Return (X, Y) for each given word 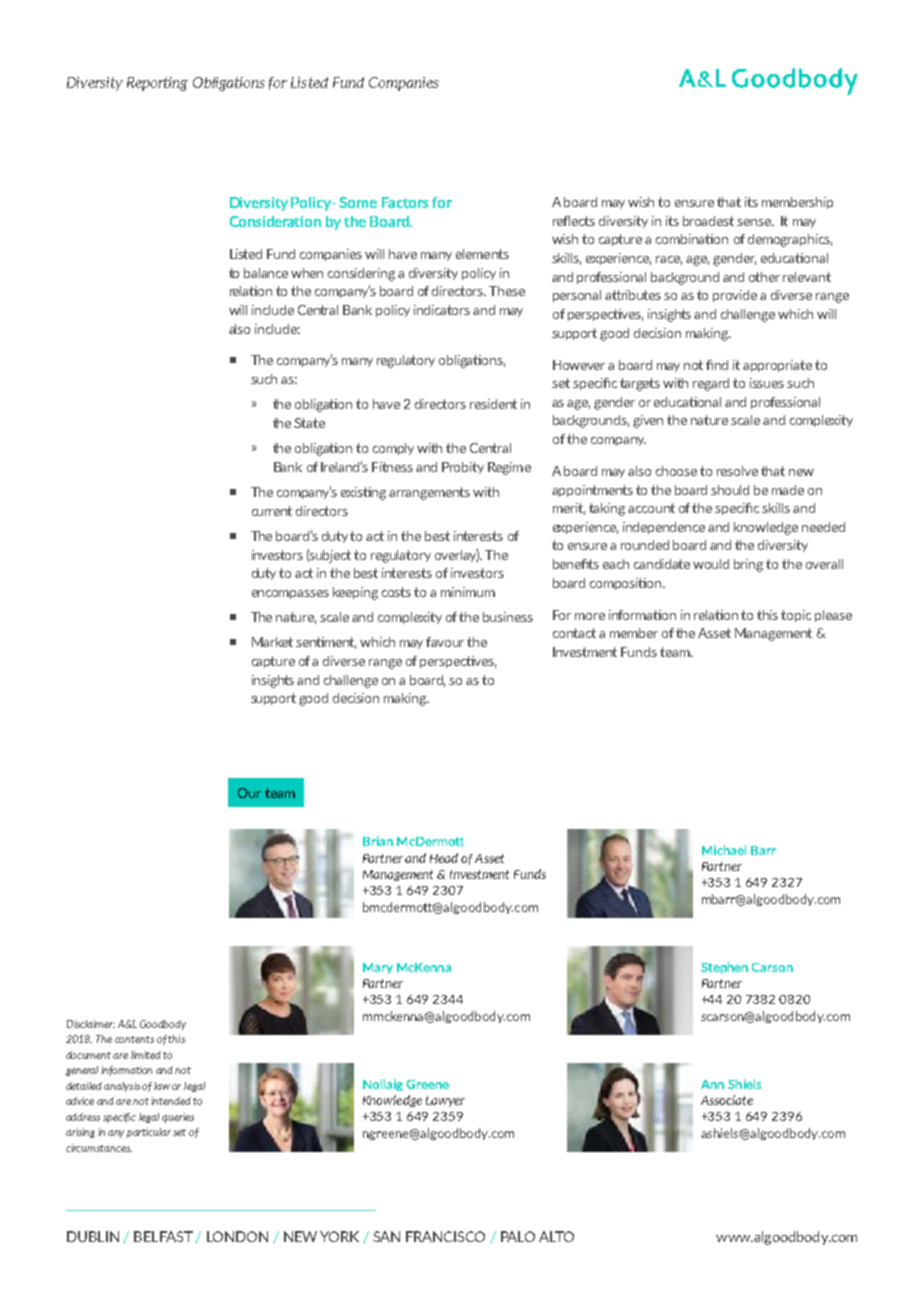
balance (266, 273)
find (717, 365)
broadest (708, 221)
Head (444, 858)
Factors (405, 202)
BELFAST (163, 1236)
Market (272, 642)
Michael (724, 850)
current (272, 511)
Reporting (157, 84)
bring (748, 565)
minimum (468, 592)
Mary (378, 968)
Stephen (724, 968)
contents (134, 1039)
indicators (442, 310)
